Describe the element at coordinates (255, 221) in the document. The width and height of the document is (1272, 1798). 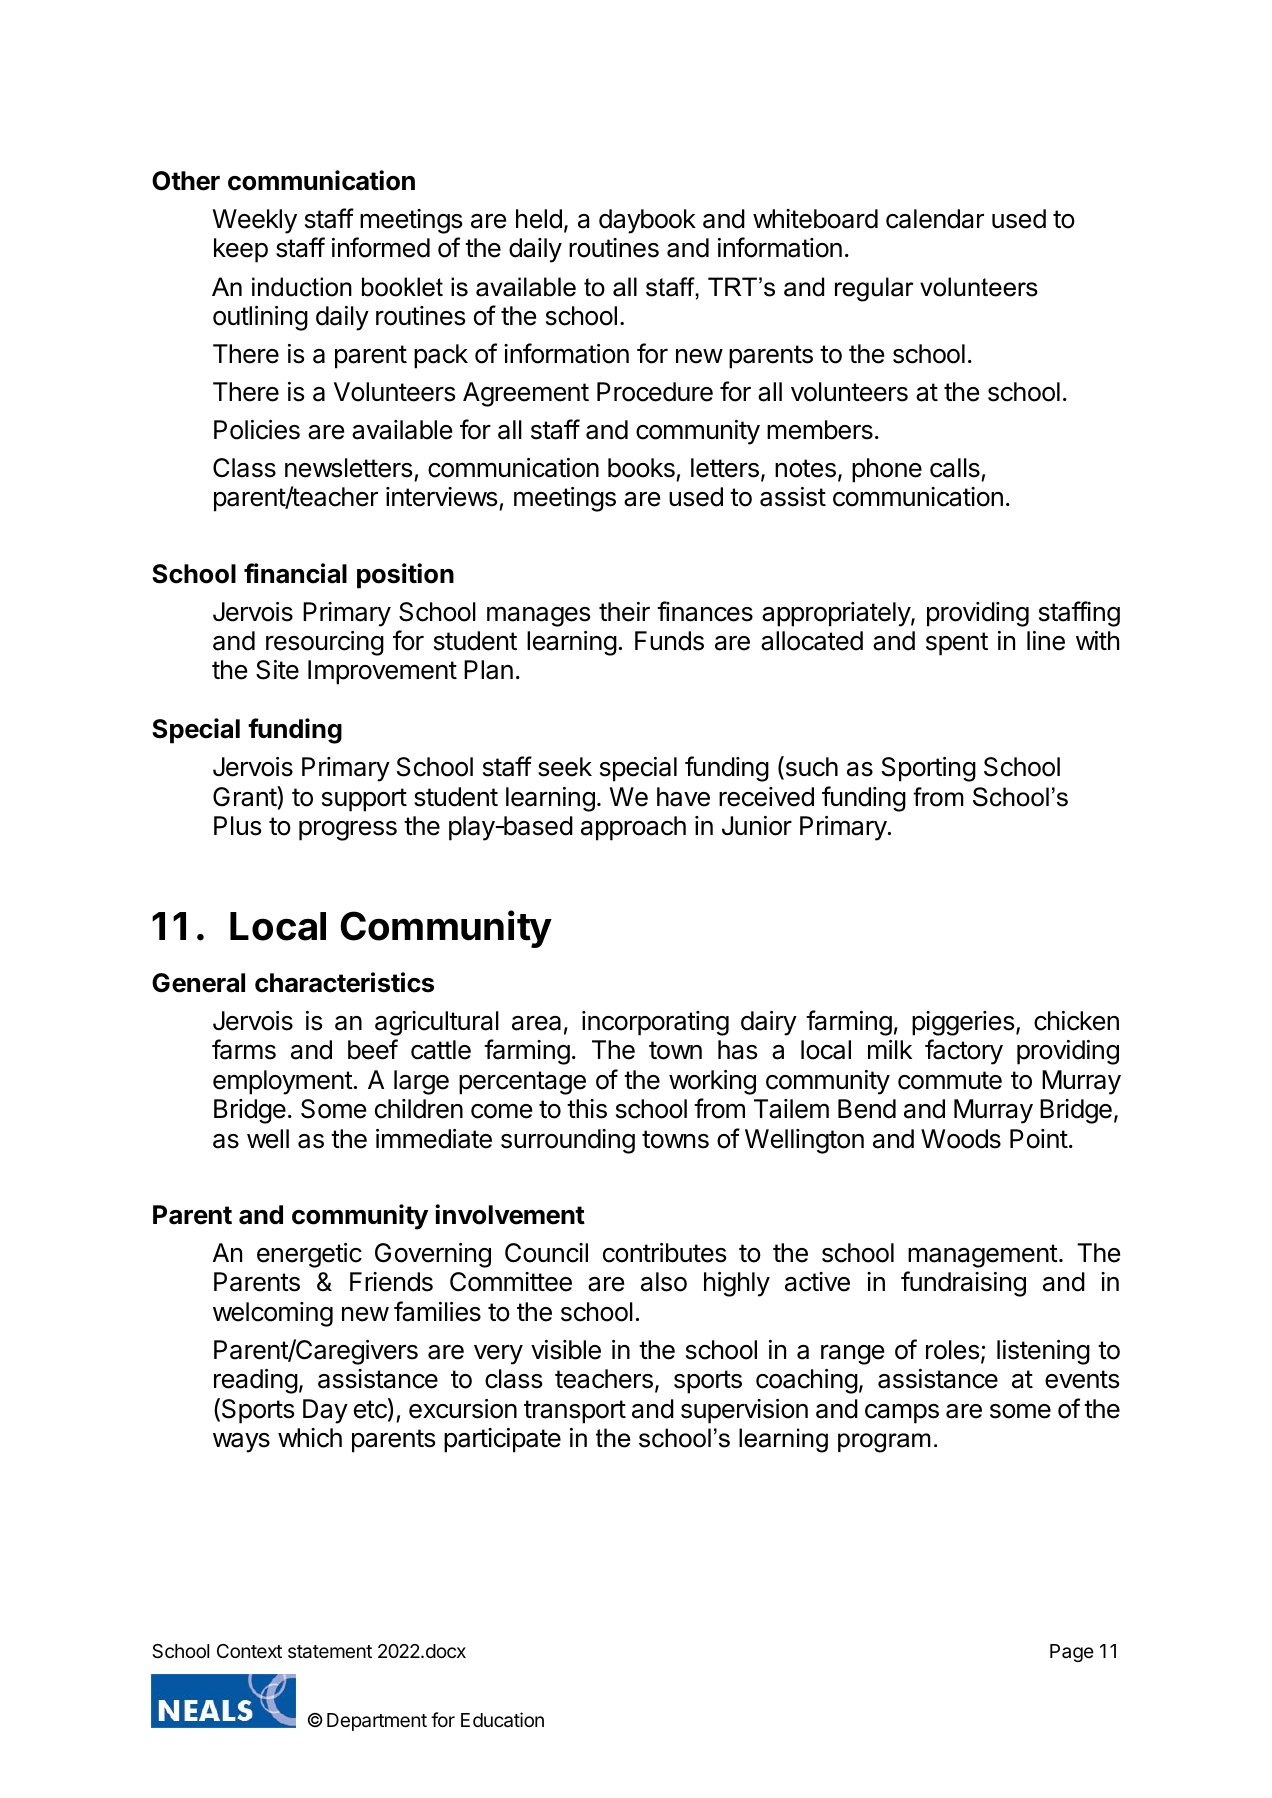
I see `Weekly` at that location.
